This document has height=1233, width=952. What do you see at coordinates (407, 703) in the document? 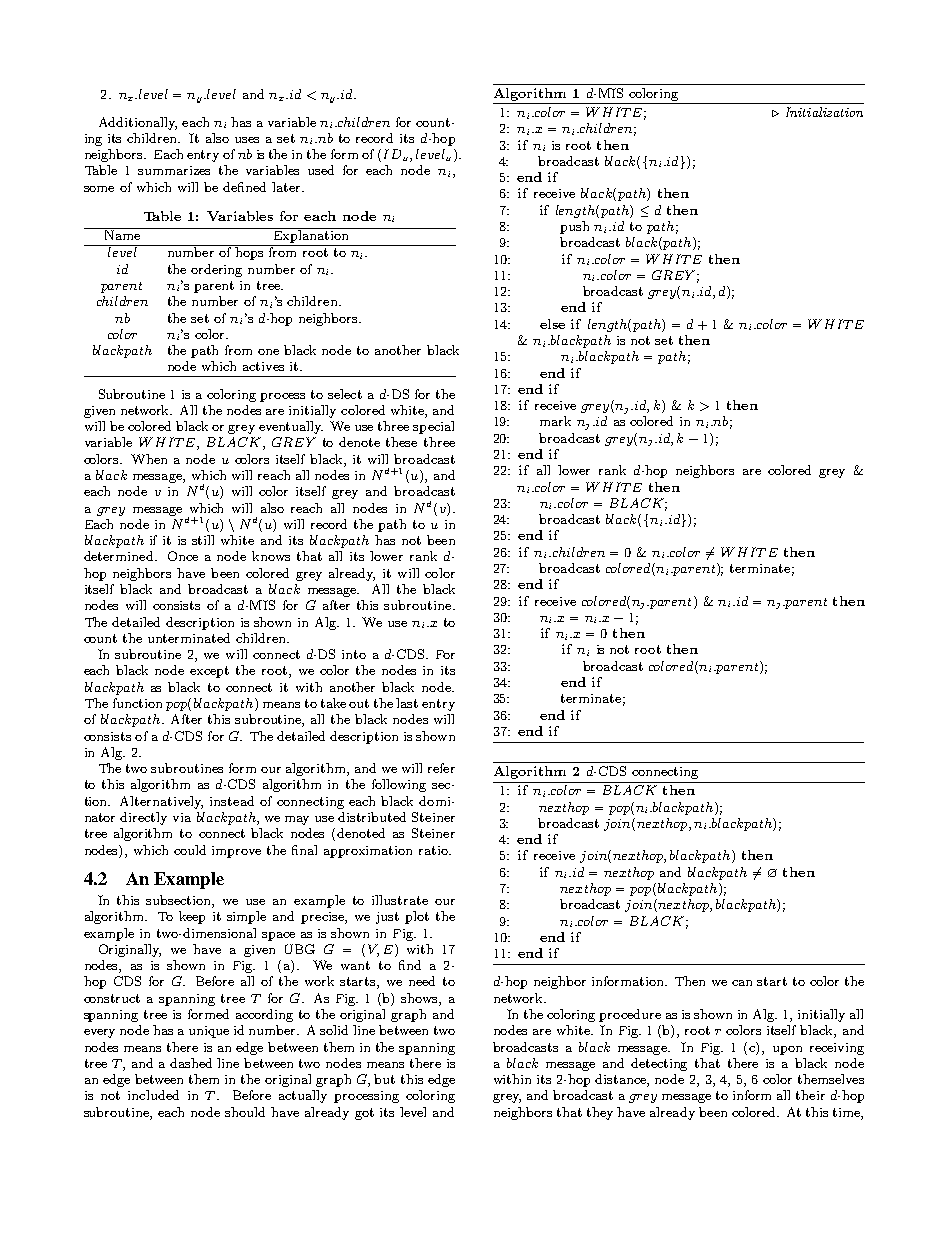
I see `last` at bounding box center [407, 703].
